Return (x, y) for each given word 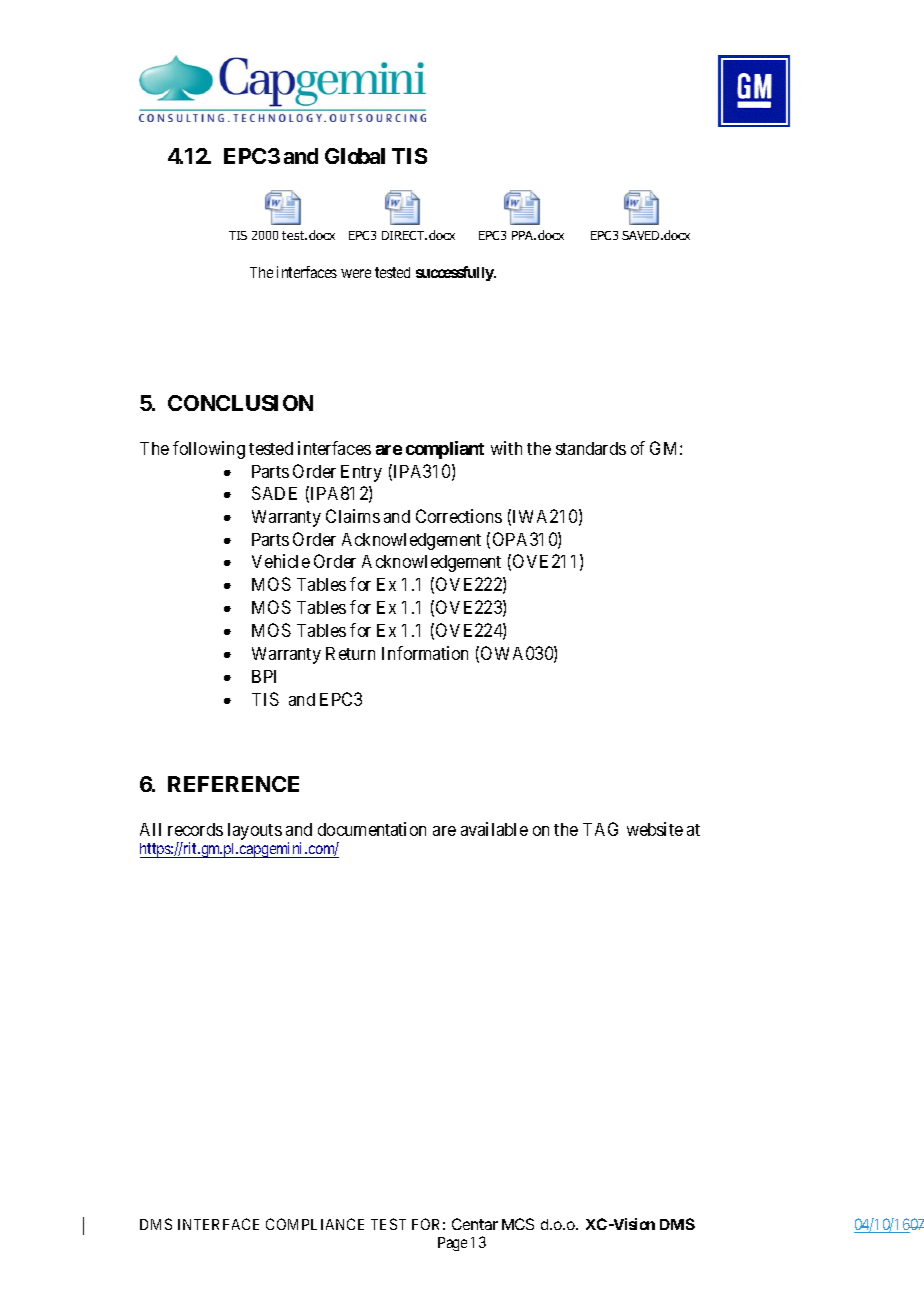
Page (452, 1244)
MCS (518, 1224)
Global (355, 156)
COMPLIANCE (315, 1224)
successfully (456, 273)
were (356, 273)
